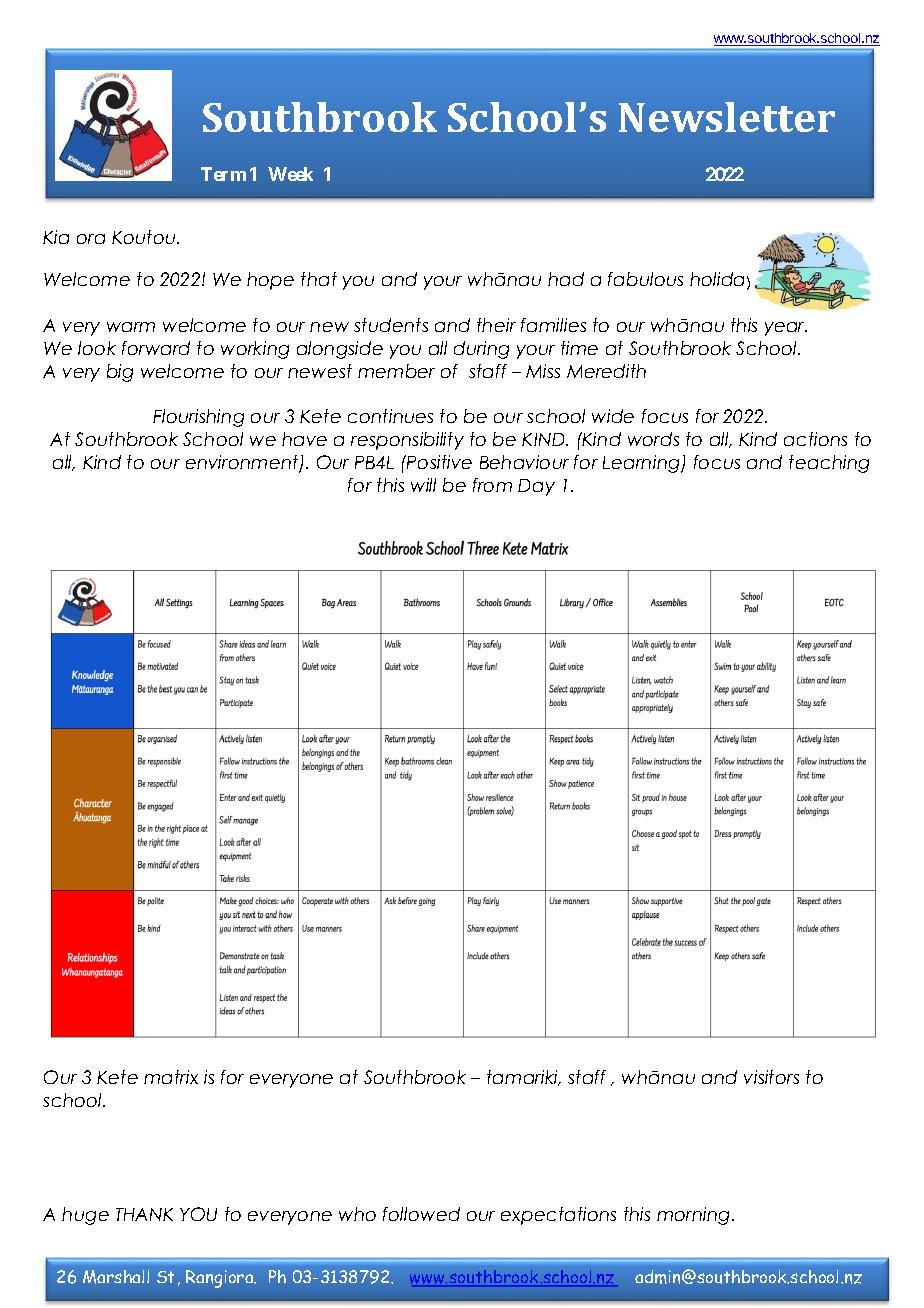  What do you see at coordinates (423, 485) in the screenshot?
I see `will` at bounding box center [423, 485].
